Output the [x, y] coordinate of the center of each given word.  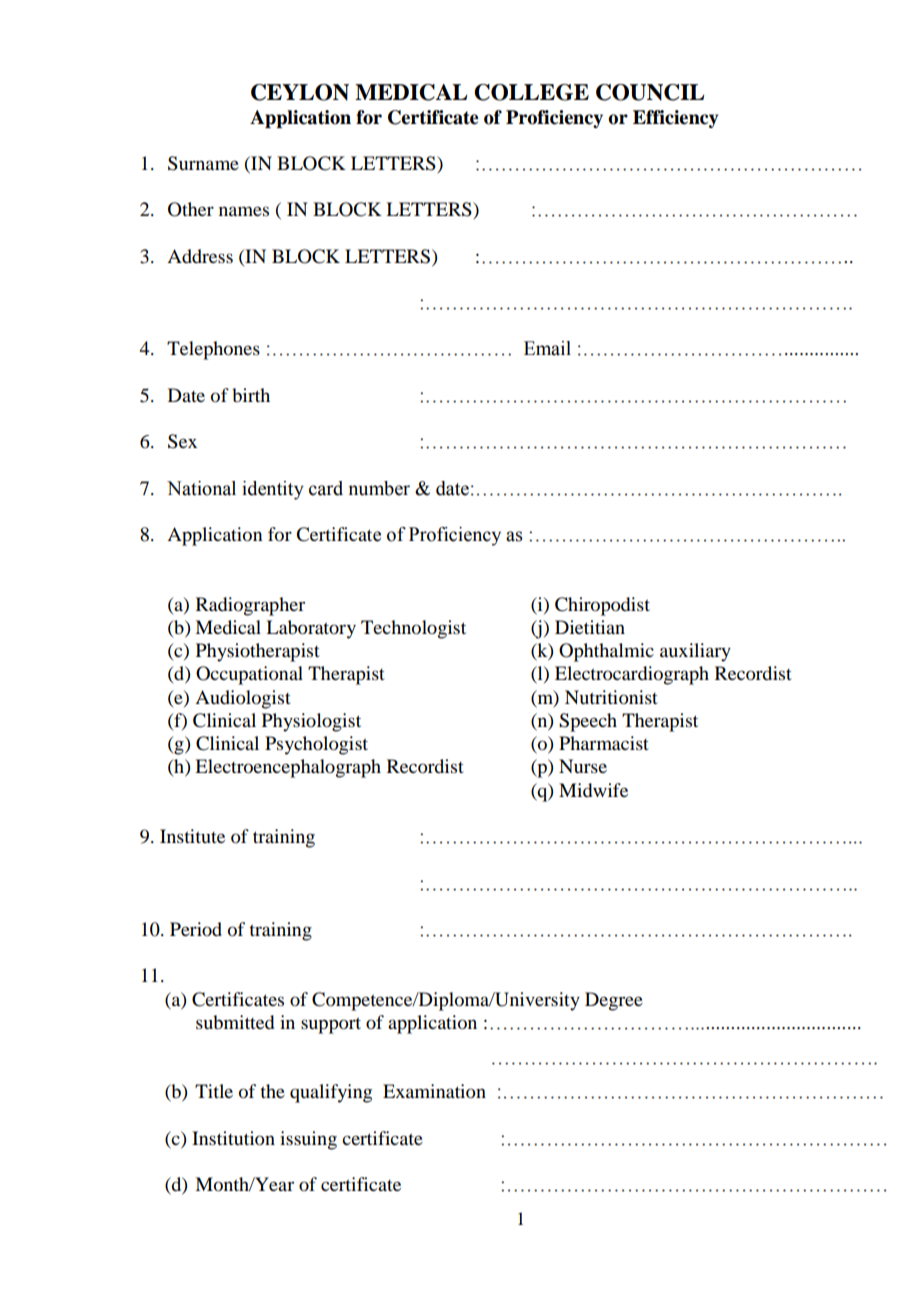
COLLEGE [531, 92]
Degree [614, 1001]
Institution [233, 1138]
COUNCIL [650, 92]
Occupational [249, 675]
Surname [203, 163]
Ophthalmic [606, 652]
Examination [434, 1091]
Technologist [413, 629]
